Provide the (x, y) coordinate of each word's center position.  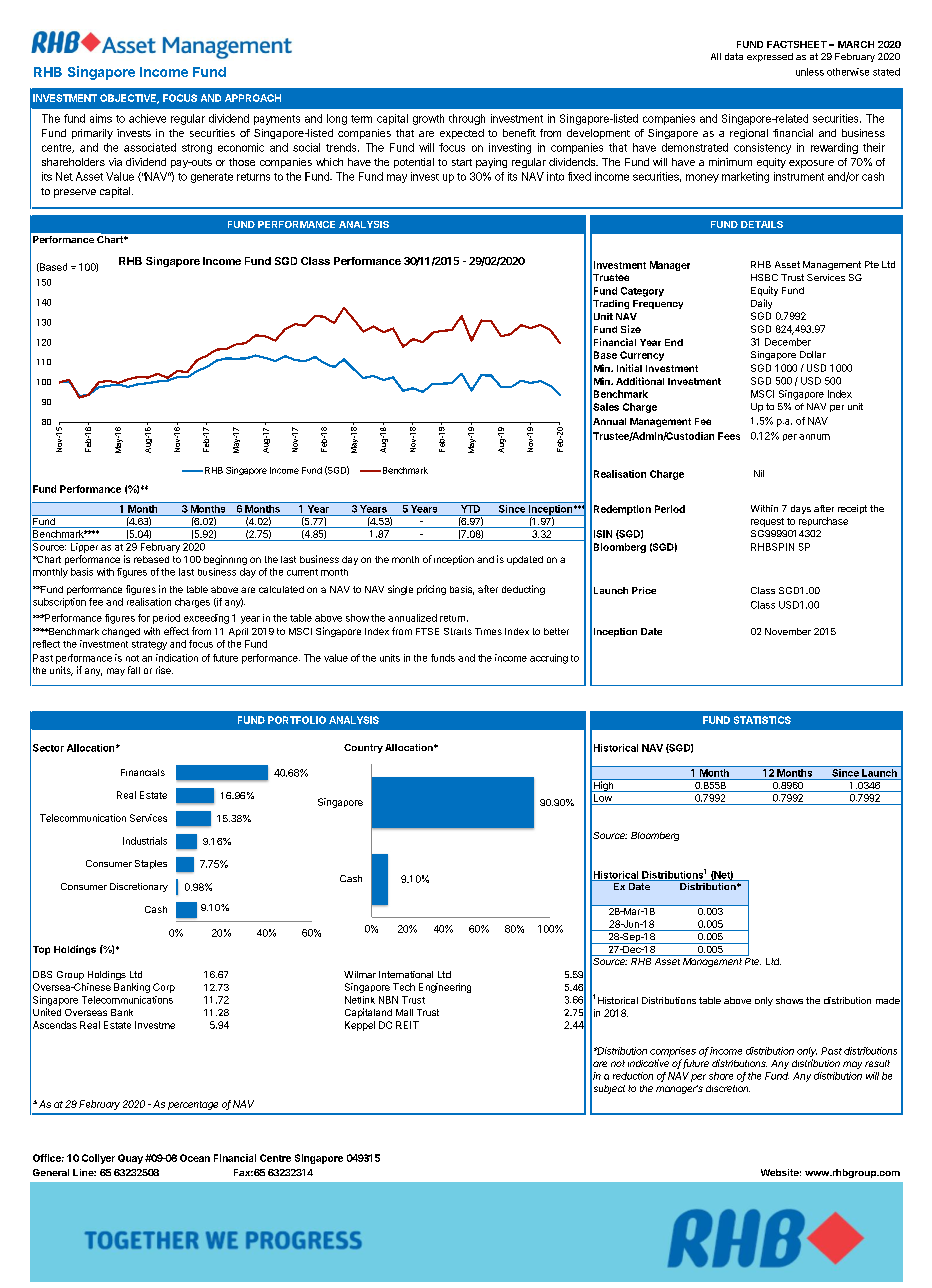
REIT (407, 1025)
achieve (147, 118)
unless (810, 72)
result (877, 1063)
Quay (130, 1159)
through (467, 119)
